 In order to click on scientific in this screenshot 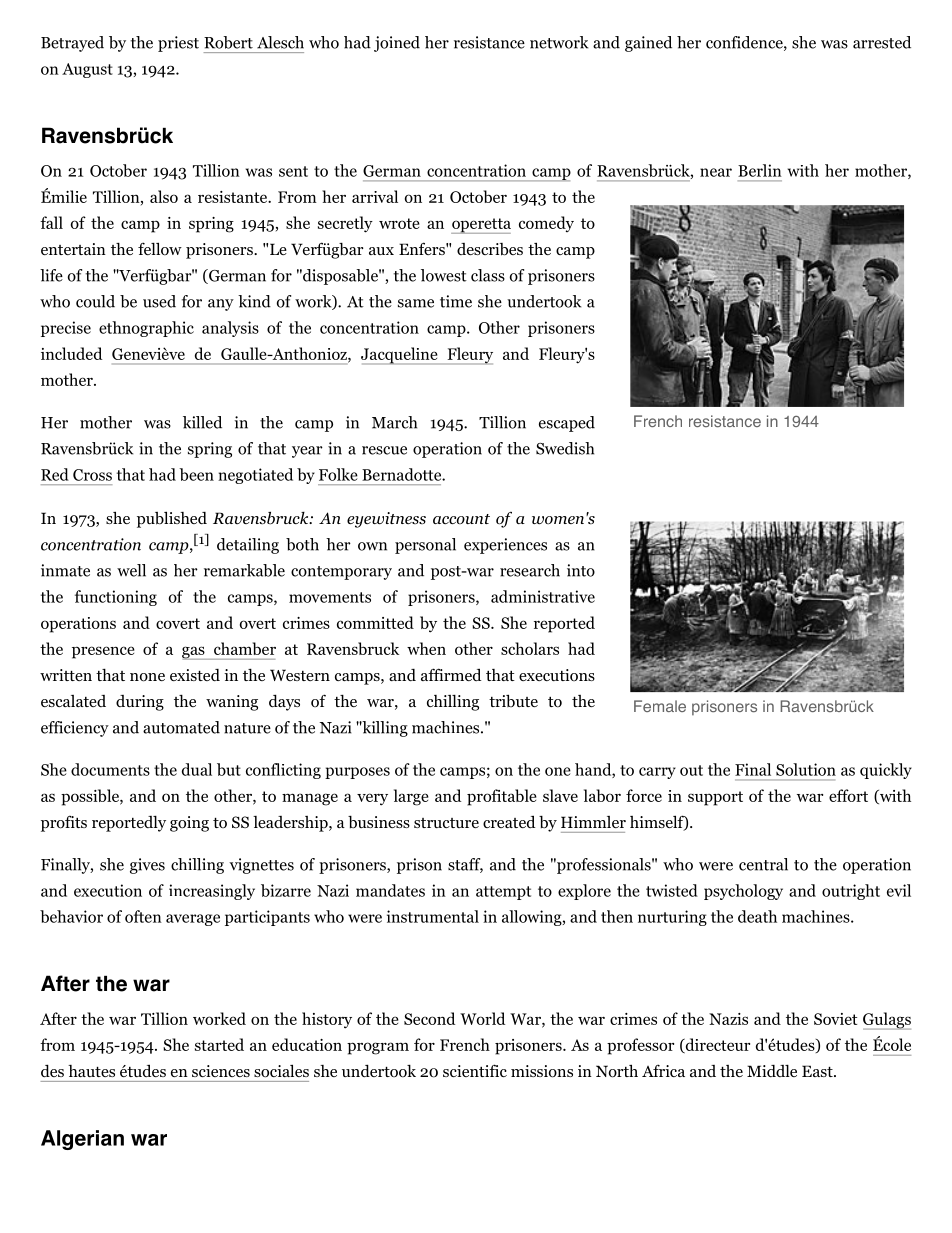, I will do `click(475, 1070)`.
